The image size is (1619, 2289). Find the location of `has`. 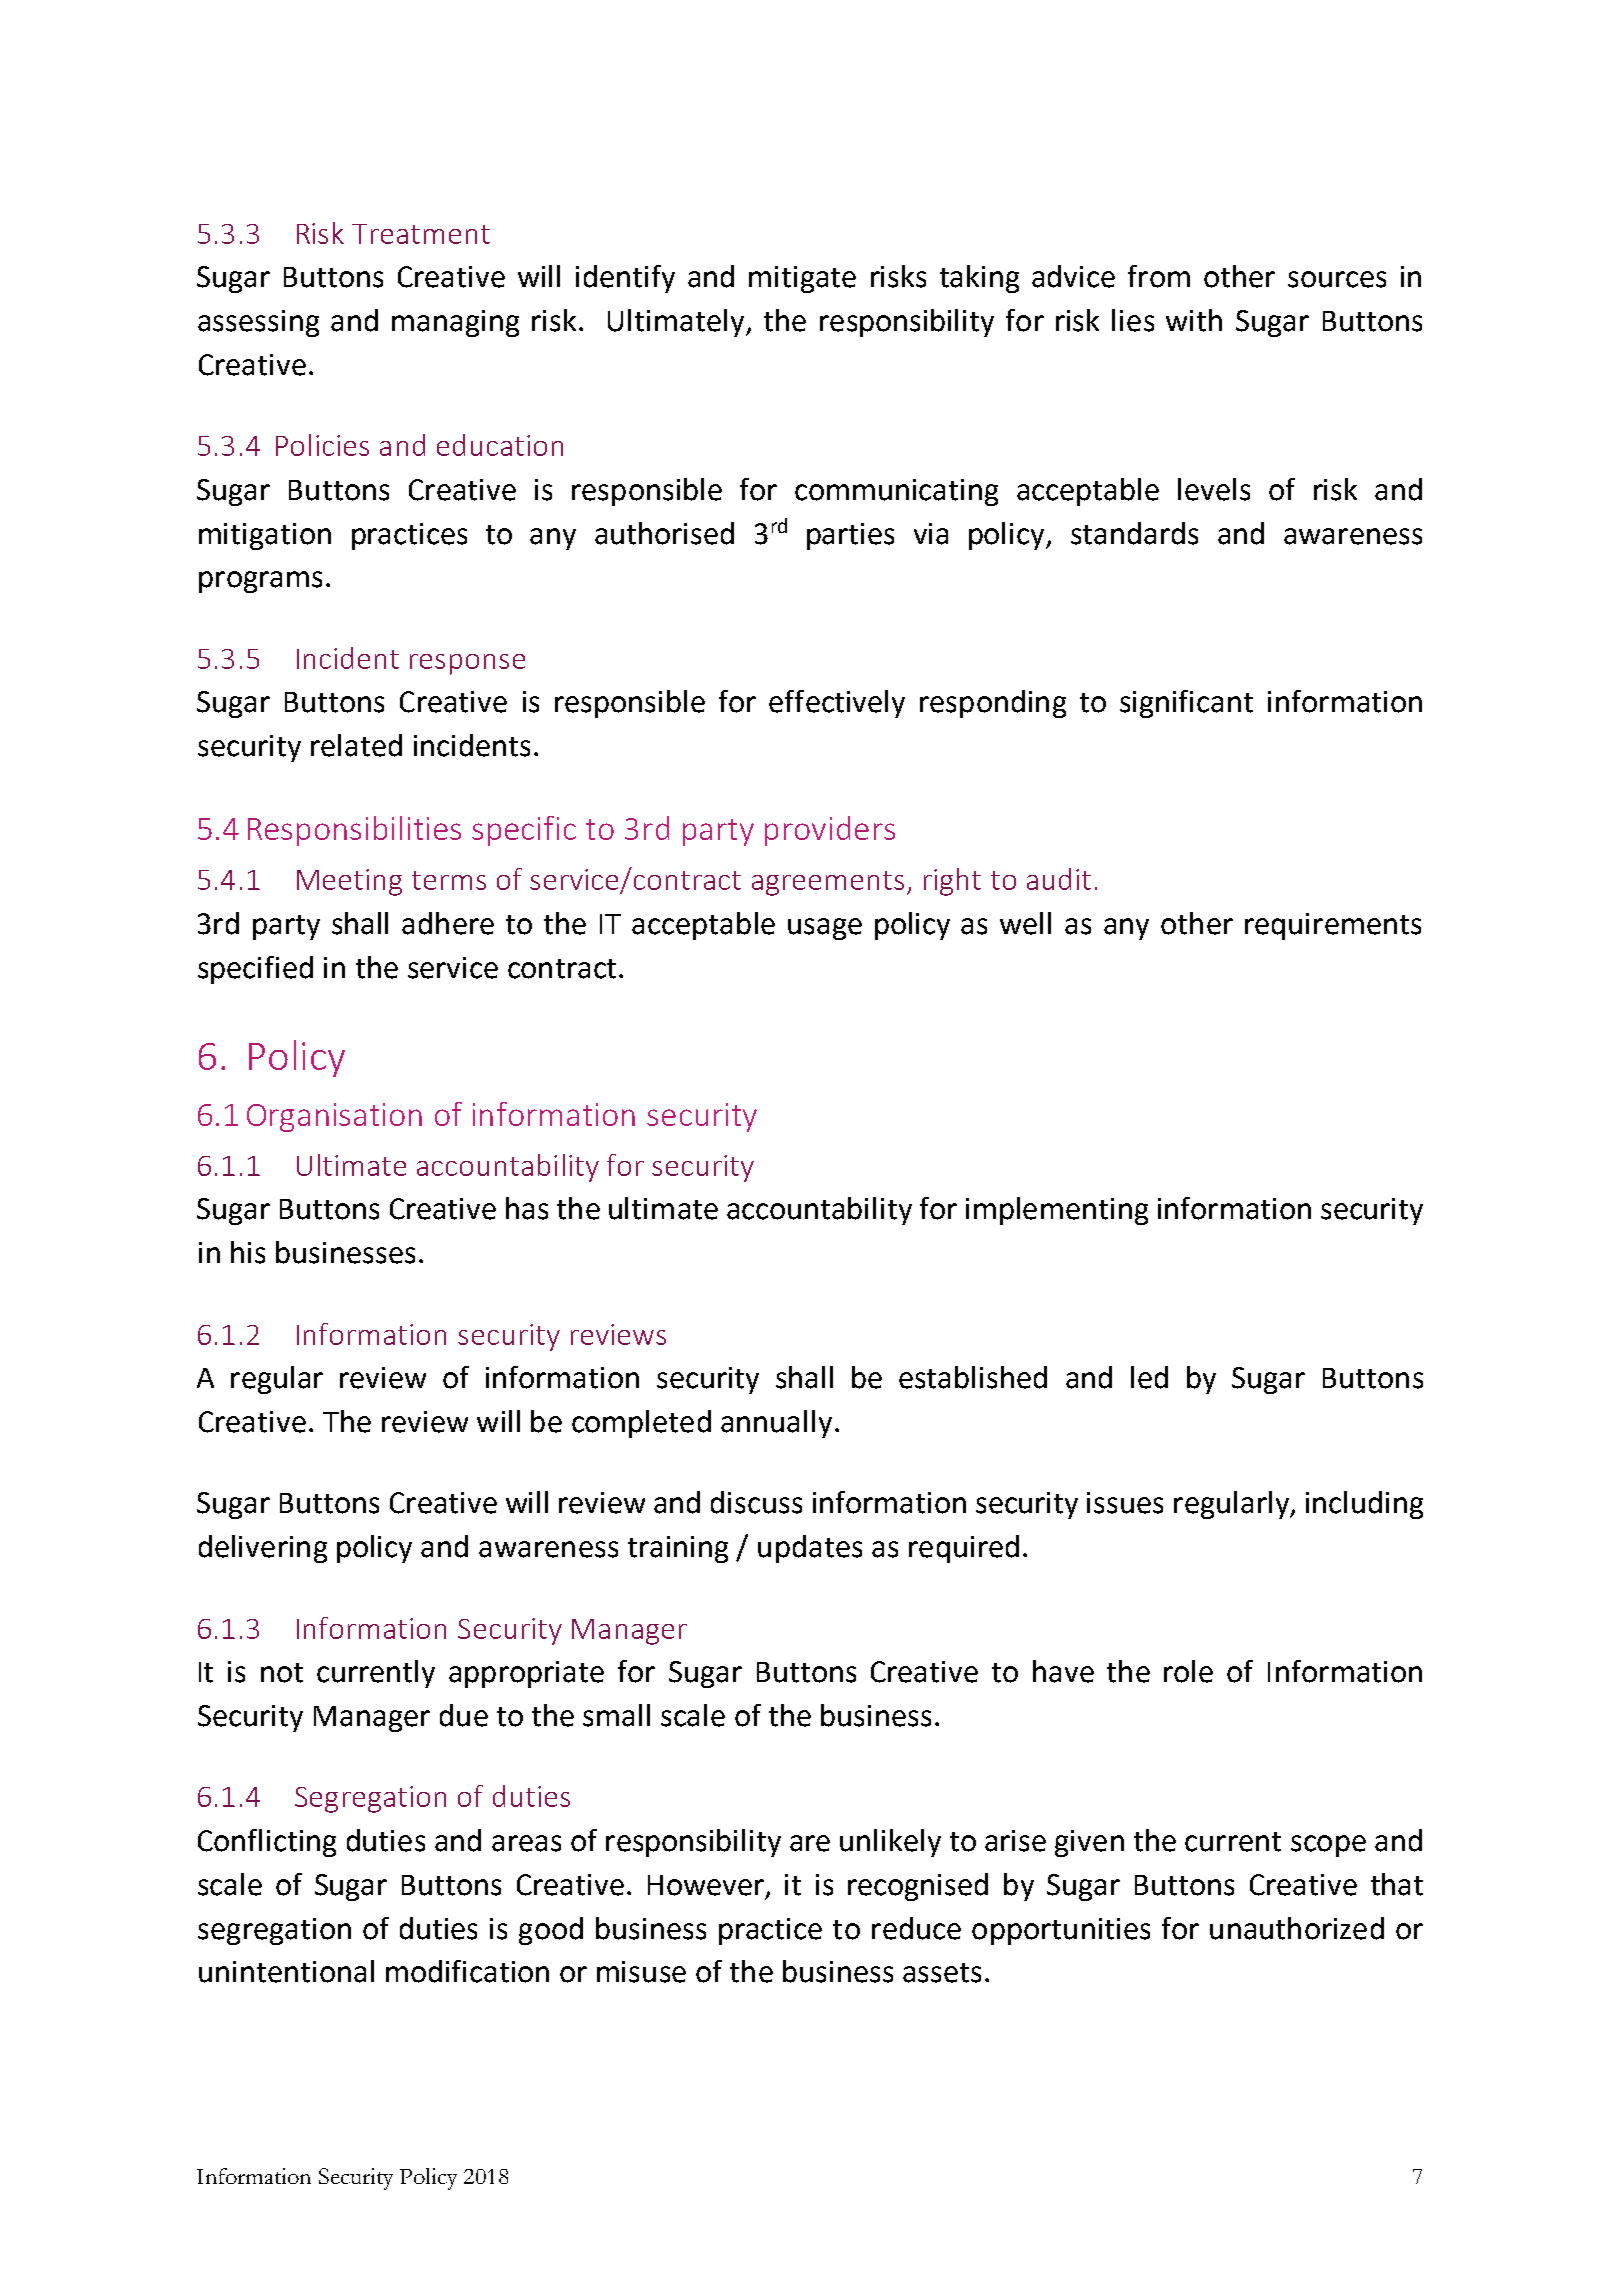

has is located at coordinates (527, 1208).
